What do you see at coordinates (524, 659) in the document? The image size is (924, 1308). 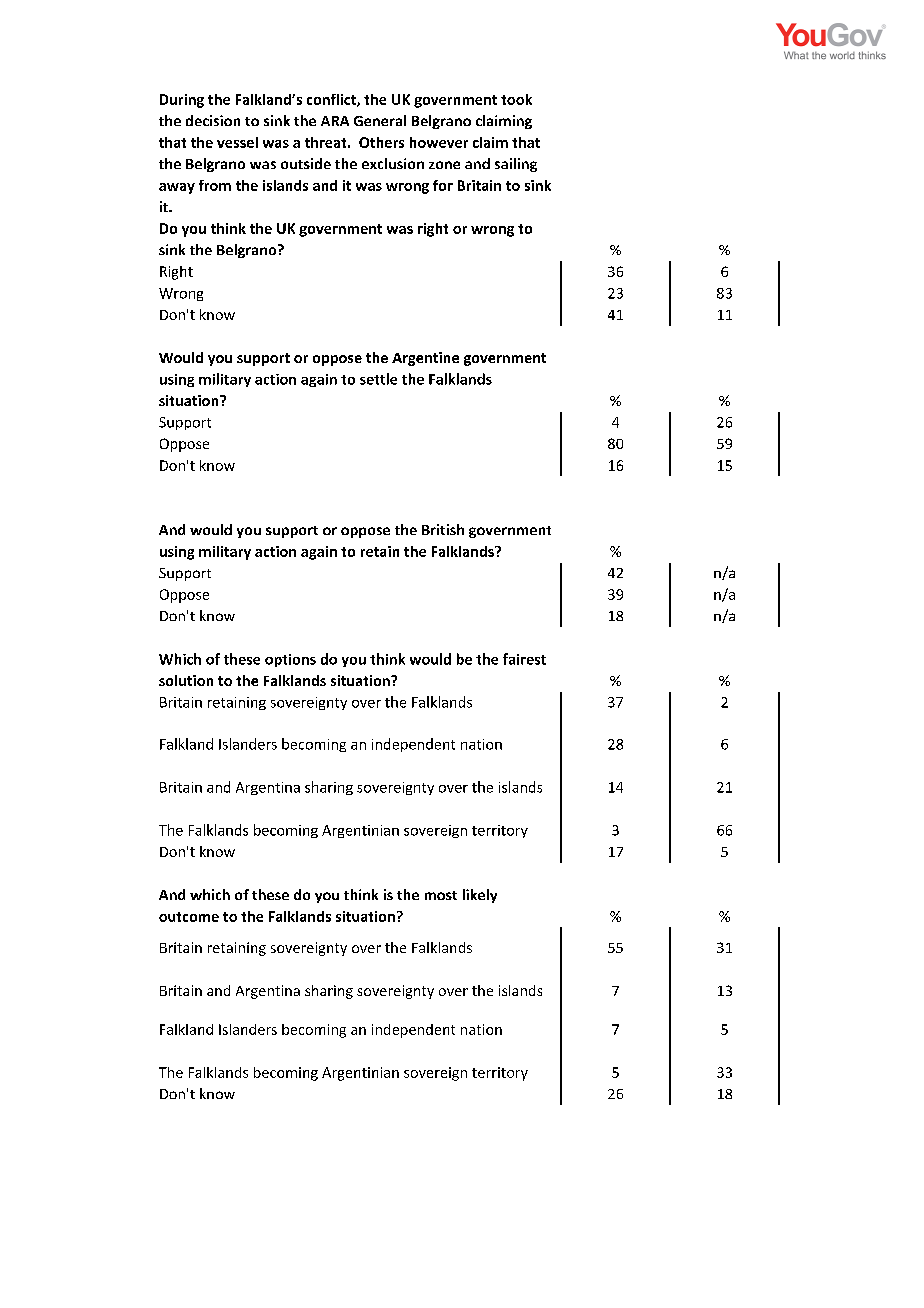 I see `fairest` at bounding box center [524, 659].
